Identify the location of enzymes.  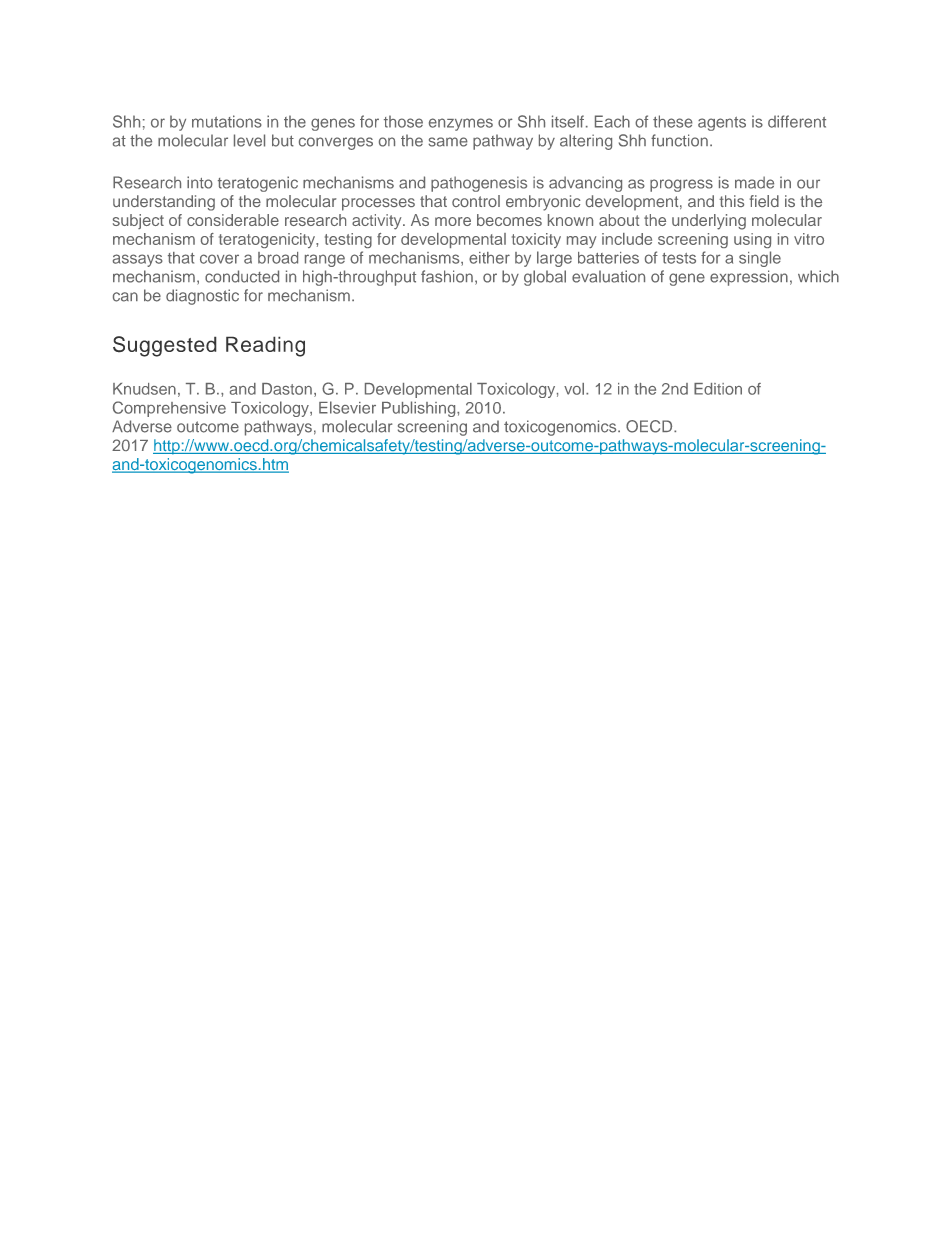
(461, 124).
